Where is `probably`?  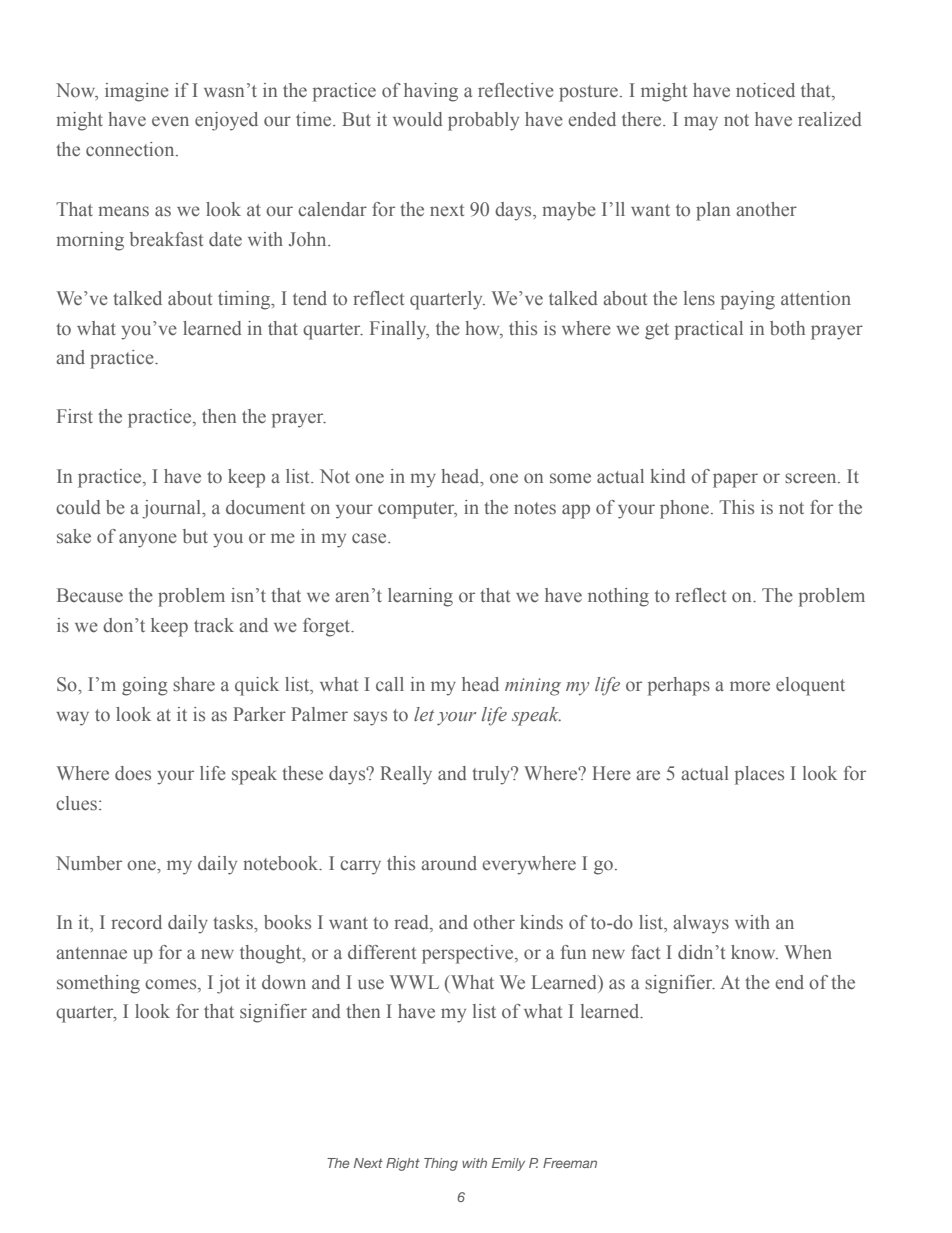
probably is located at coordinates (483, 121).
